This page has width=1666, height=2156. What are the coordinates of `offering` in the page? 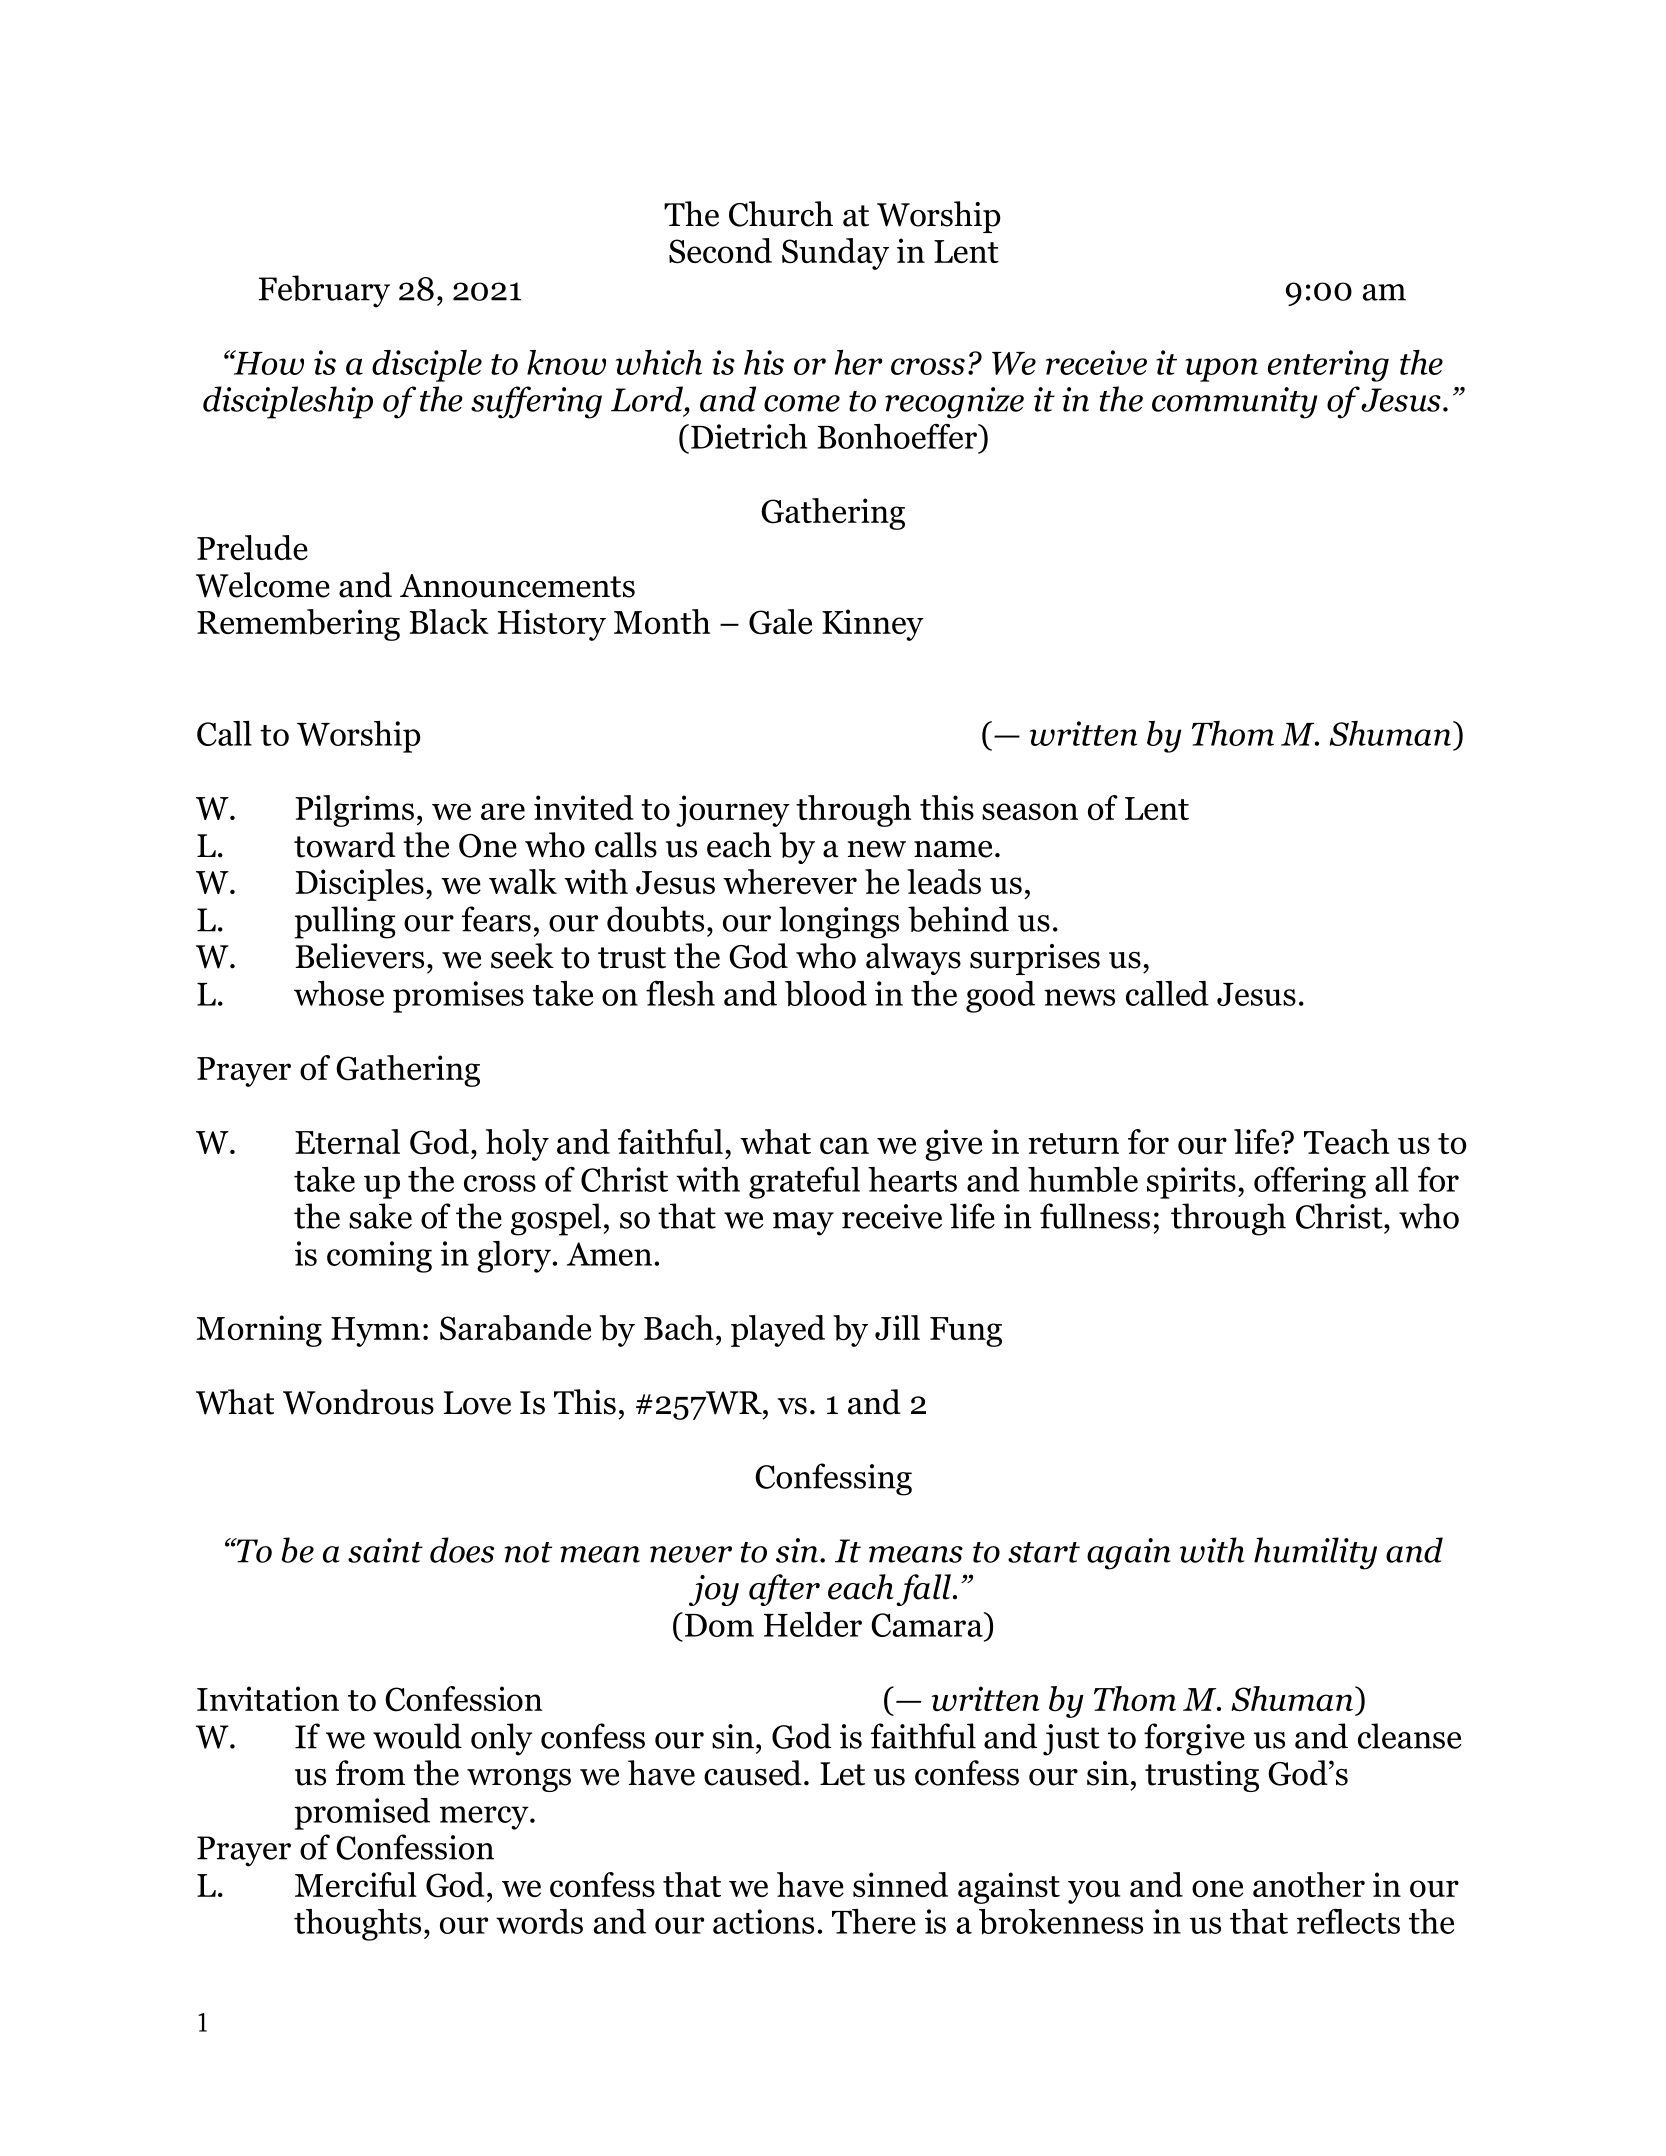 It's located at (1310, 1183).
